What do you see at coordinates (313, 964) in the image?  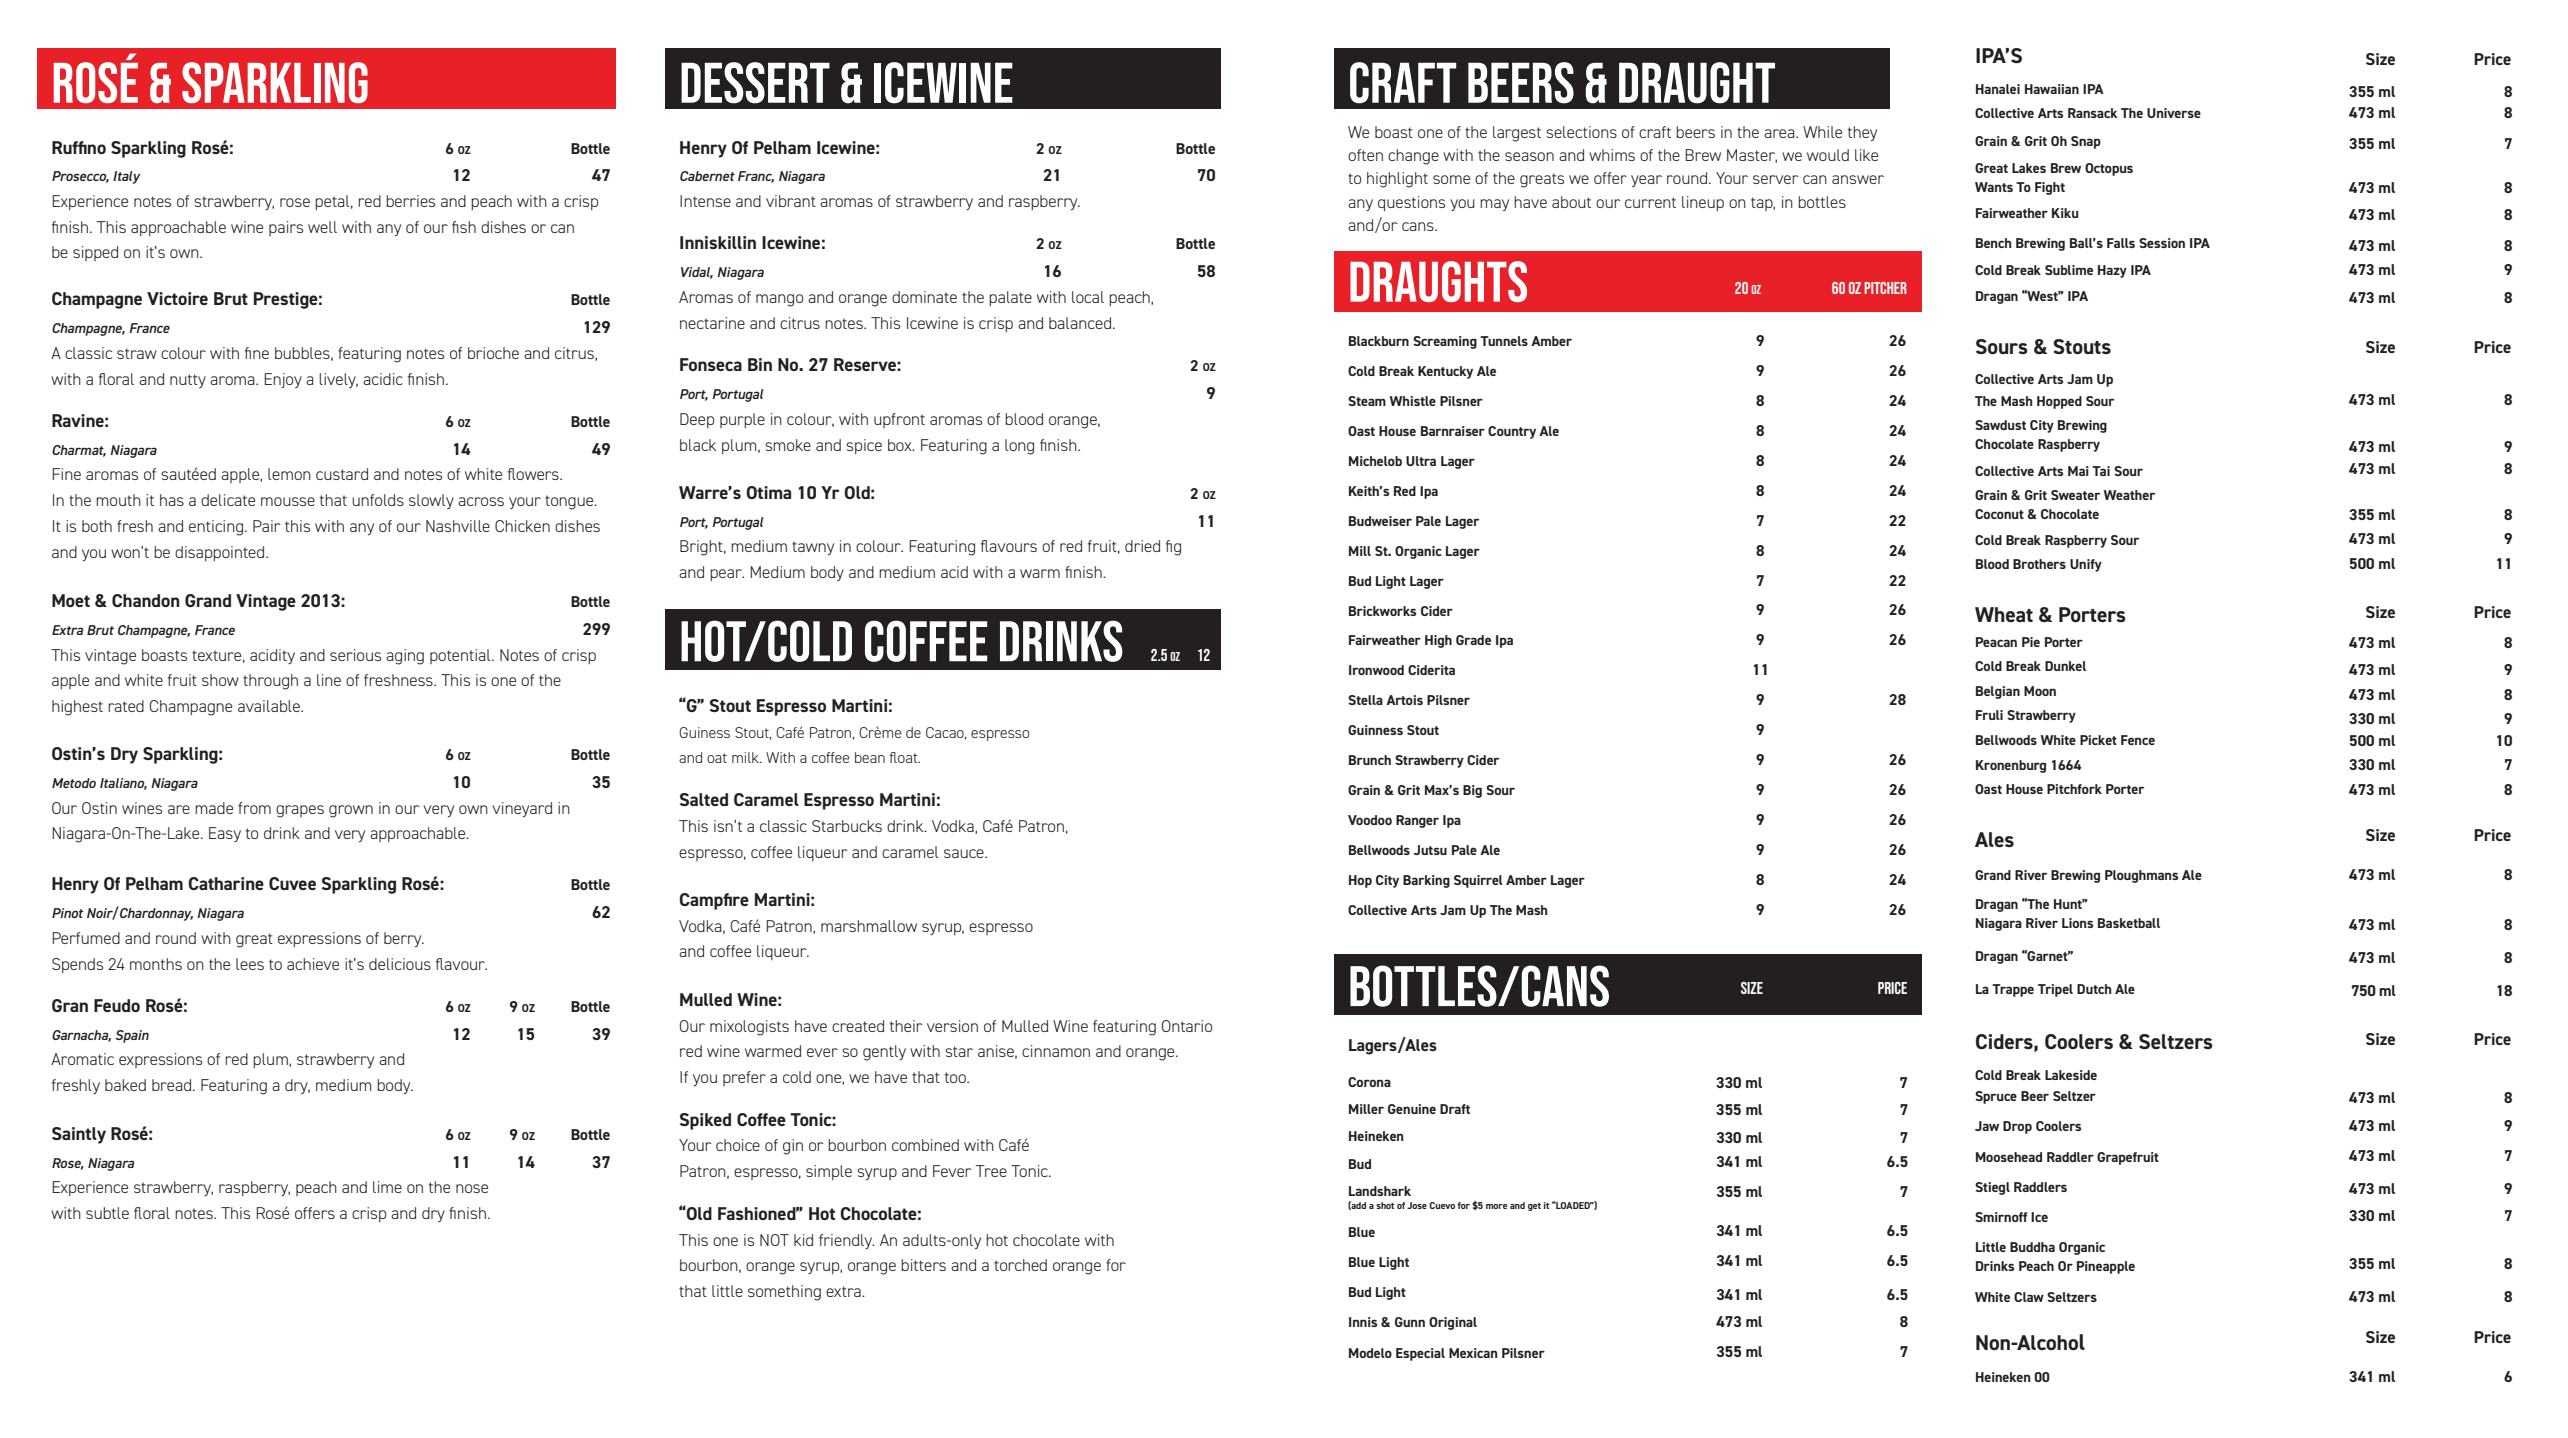 I see `achieve` at bounding box center [313, 964].
